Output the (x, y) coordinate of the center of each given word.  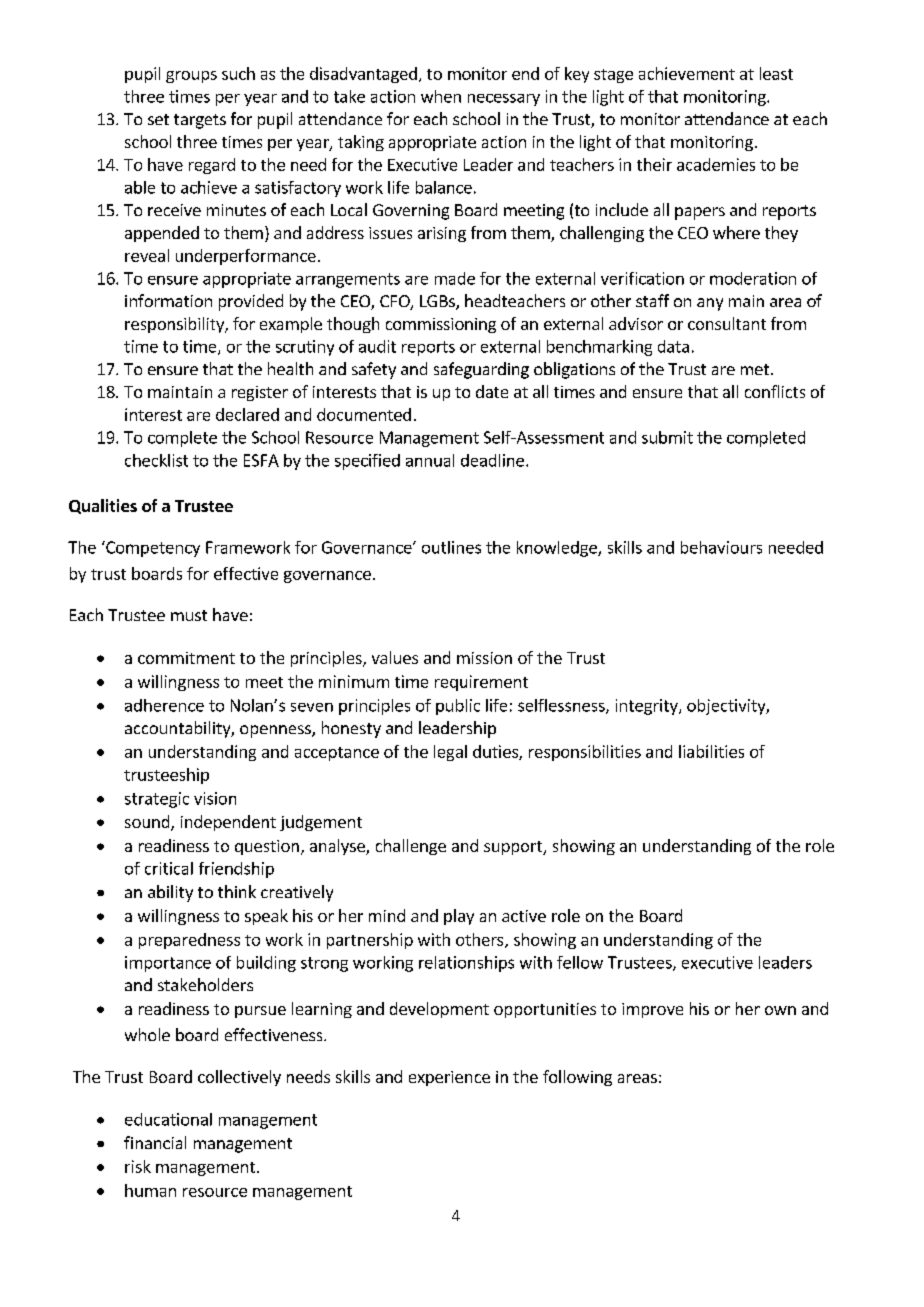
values (395, 657)
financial (155, 1142)
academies (716, 164)
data (673, 346)
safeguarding (481, 370)
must (189, 615)
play (459, 917)
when (441, 96)
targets (200, 121)
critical (169, 868)
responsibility (176, 325)
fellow (580, 962)
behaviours (721, 547)
